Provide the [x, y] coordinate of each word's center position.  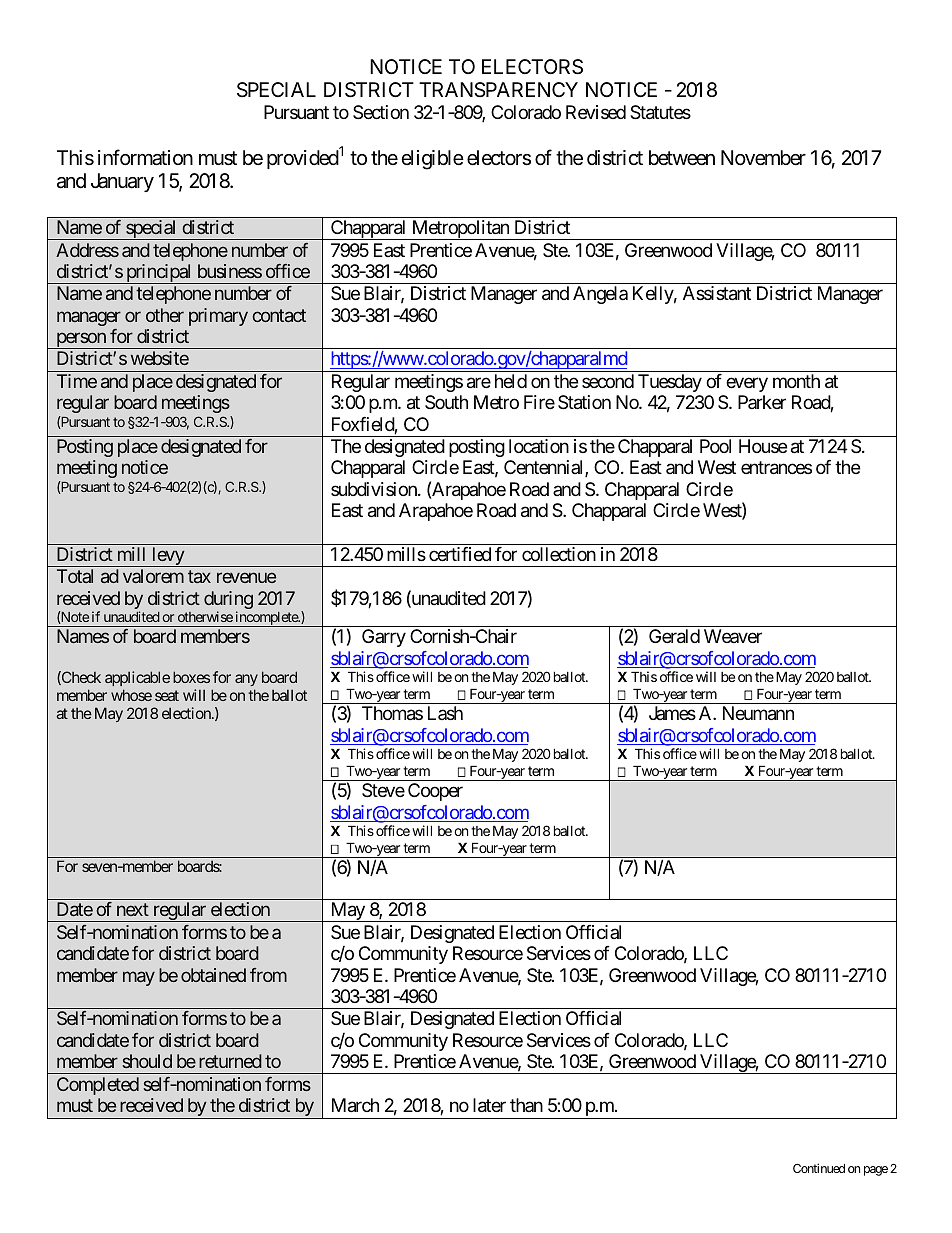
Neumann [758, 713]
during [228, 601]
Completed [98, 1086]
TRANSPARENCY [498, 89]
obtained [213, 975]
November [763, 157]
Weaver [733, 636]
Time [77, 381]
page [876, 1171]
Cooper [435, 792]
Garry [384, 638]
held [511, 381]
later [489, 1105]
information [145, 157]
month [796, 381]
